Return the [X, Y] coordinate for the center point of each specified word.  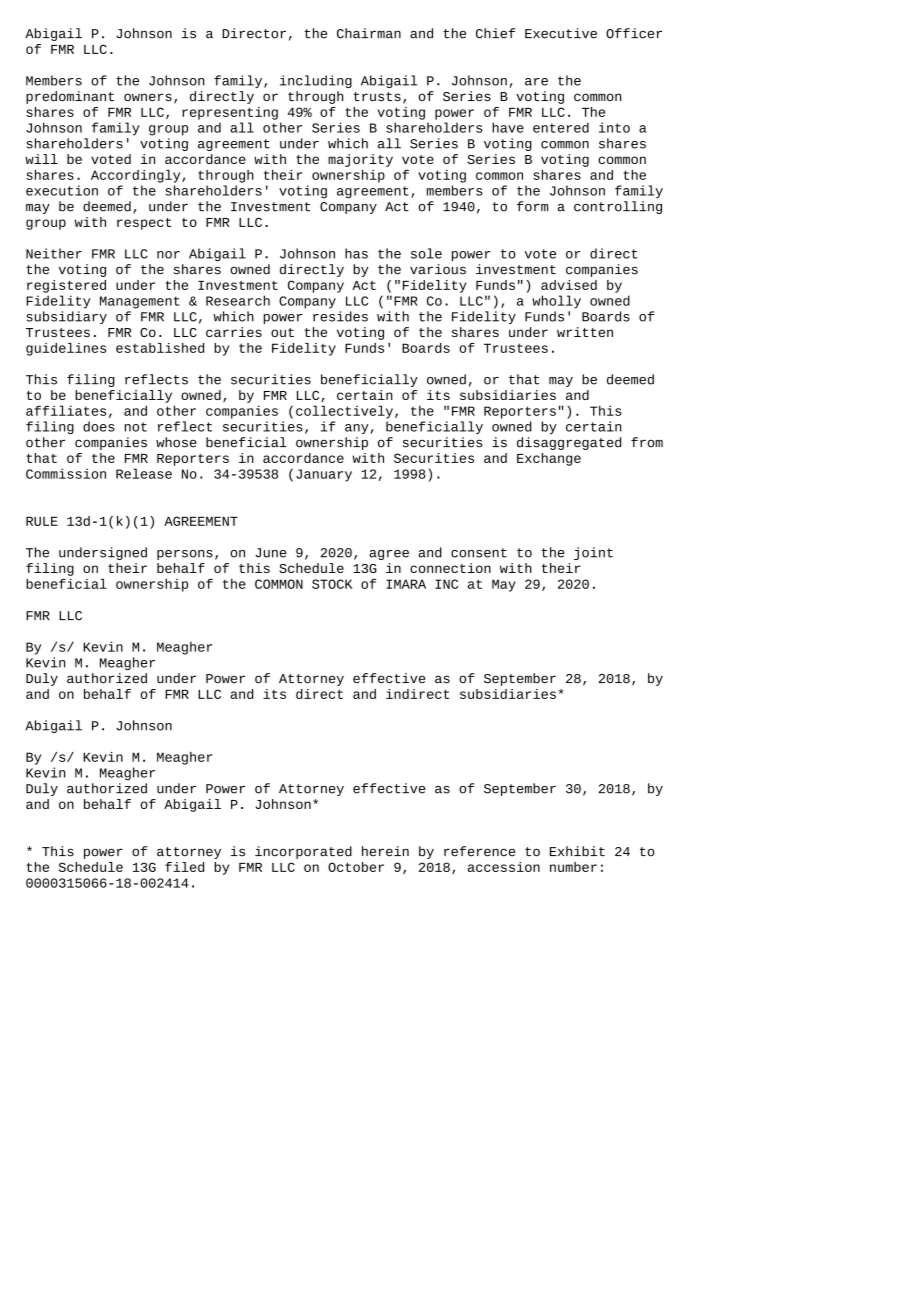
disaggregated [569, 443]
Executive [561, 33]
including [316, 81]
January [324, 475]
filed [184, 867]
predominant [70, 97]
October [356, 867]
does [99, 426]
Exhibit [577, 851]
